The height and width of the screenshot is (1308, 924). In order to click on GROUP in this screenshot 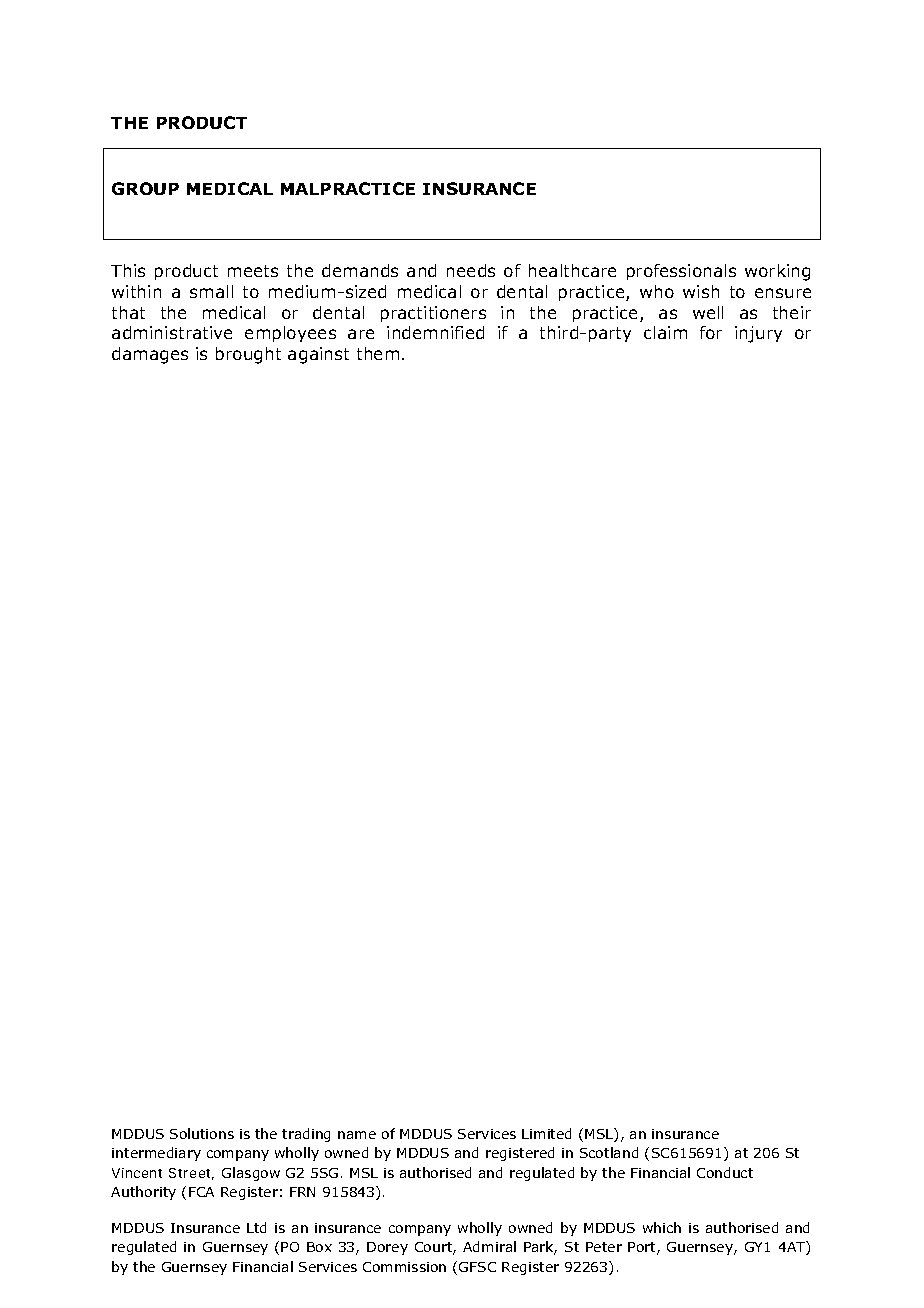, I will do `click(145, 188)`.
